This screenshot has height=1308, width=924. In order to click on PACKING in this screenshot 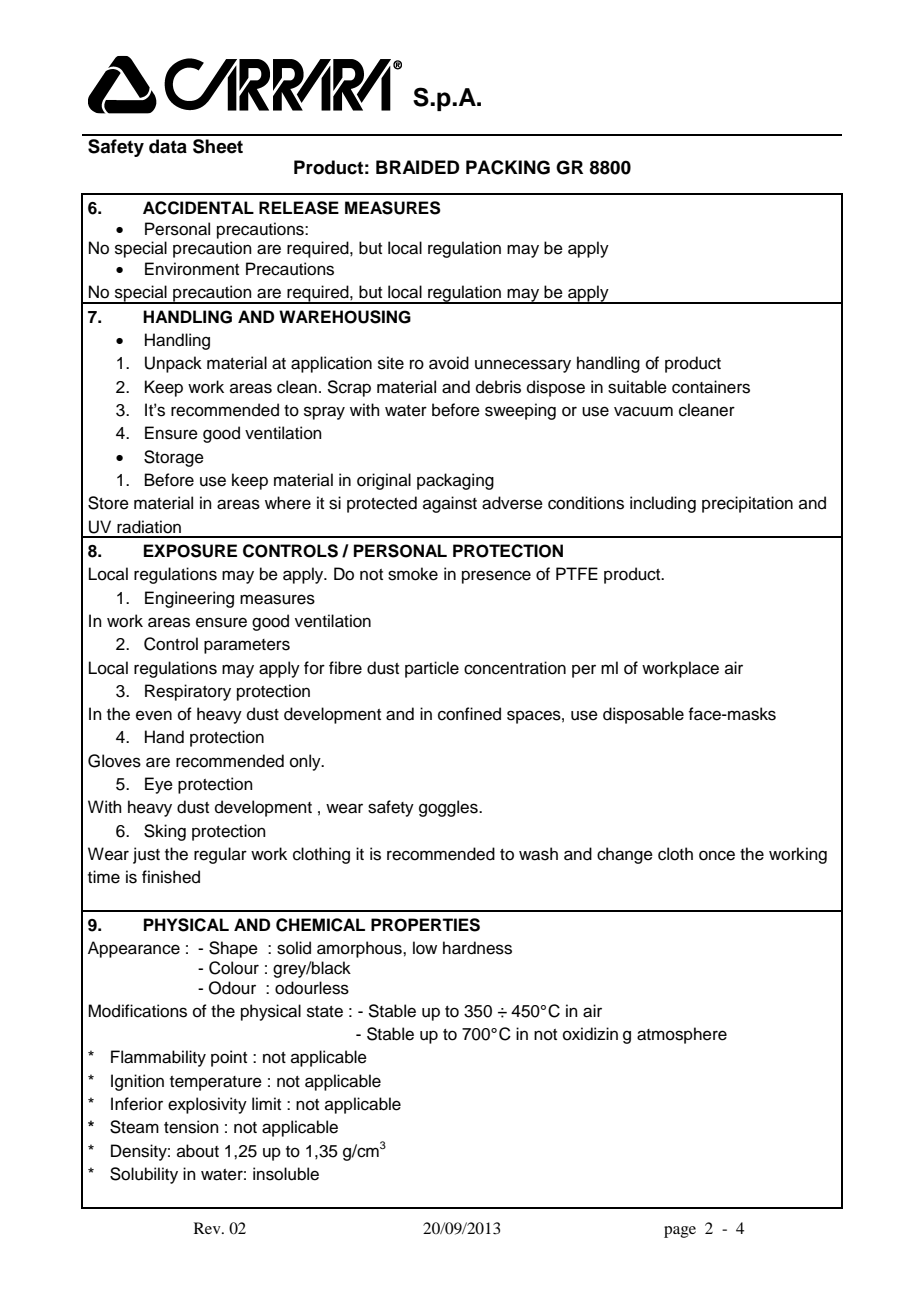, I will do `click(508, 167)`.
